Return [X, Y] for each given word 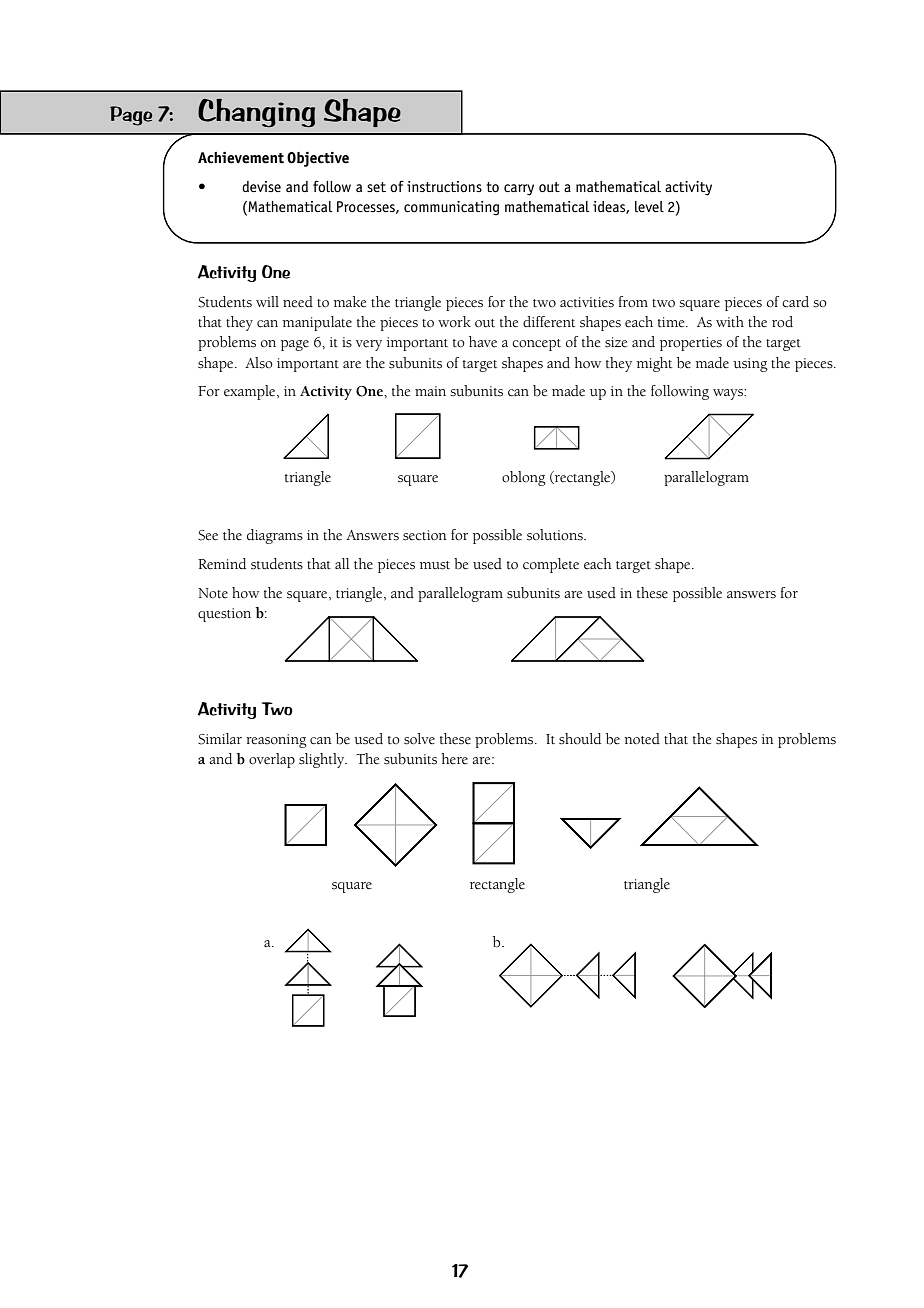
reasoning [276, 741]
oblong [524, 478]
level [649, 206]
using [750, 365]
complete [551, 565]
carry [519, 190]
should [580, 739]
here [454, 759]
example [251, 392]
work [454, 321]
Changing [256, 112]
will [267, 301]
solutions [556, 535]
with [730, 322]
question [224, 615]
